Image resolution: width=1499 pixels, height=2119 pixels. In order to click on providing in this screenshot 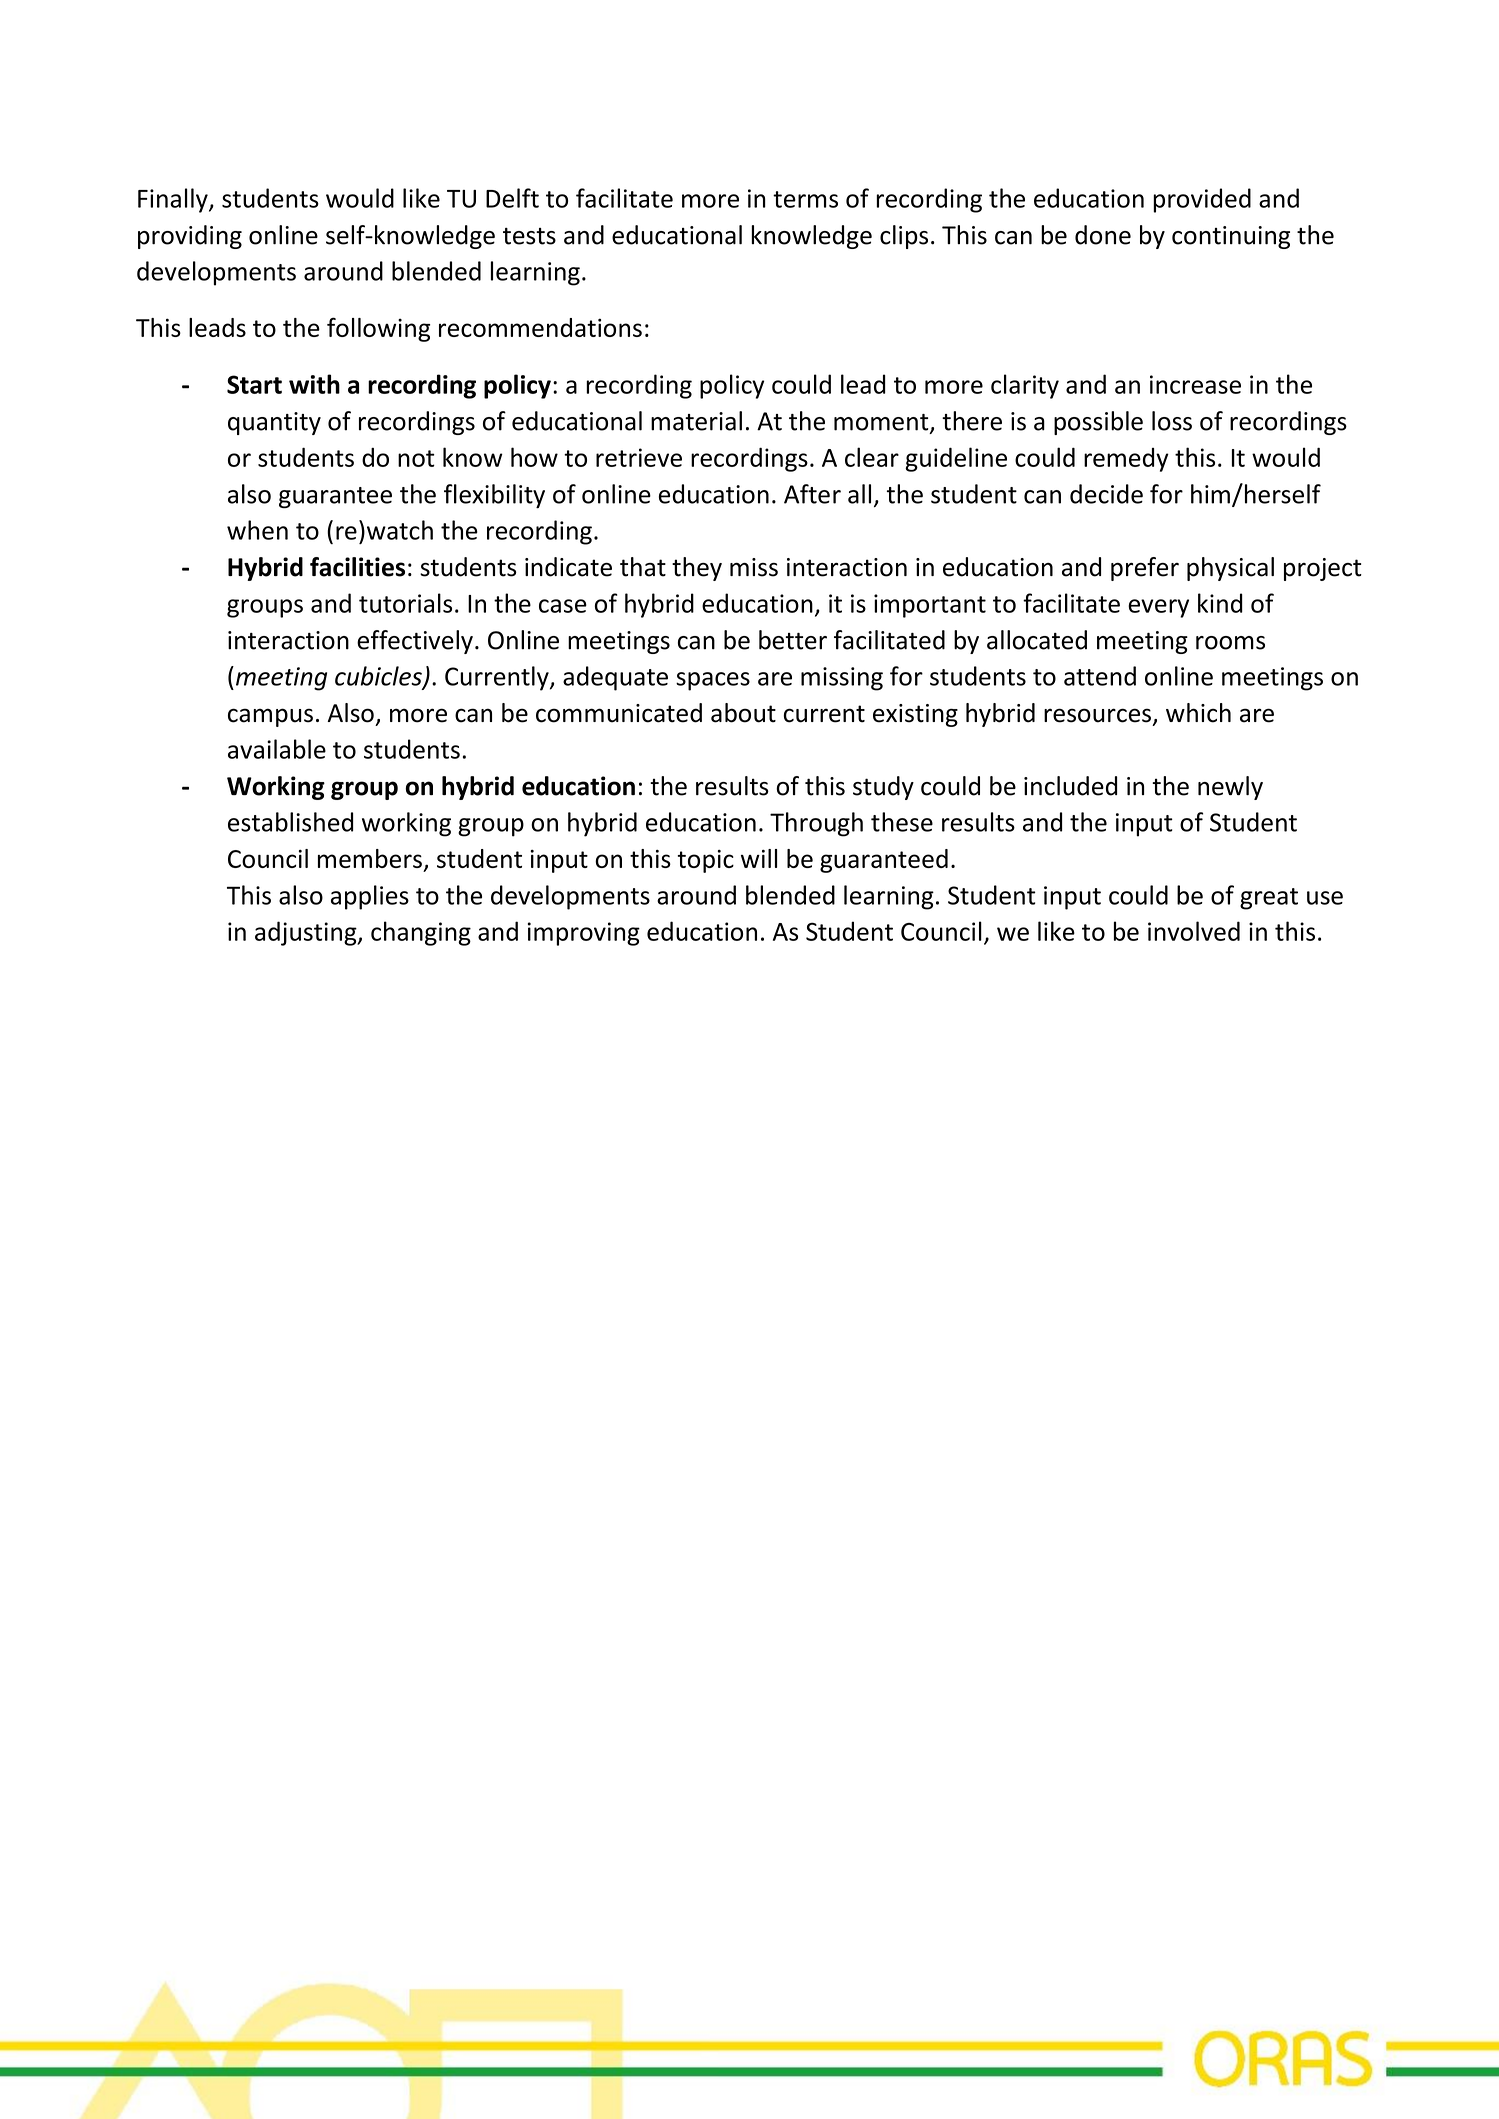, I will do `click(190, 237)`.
